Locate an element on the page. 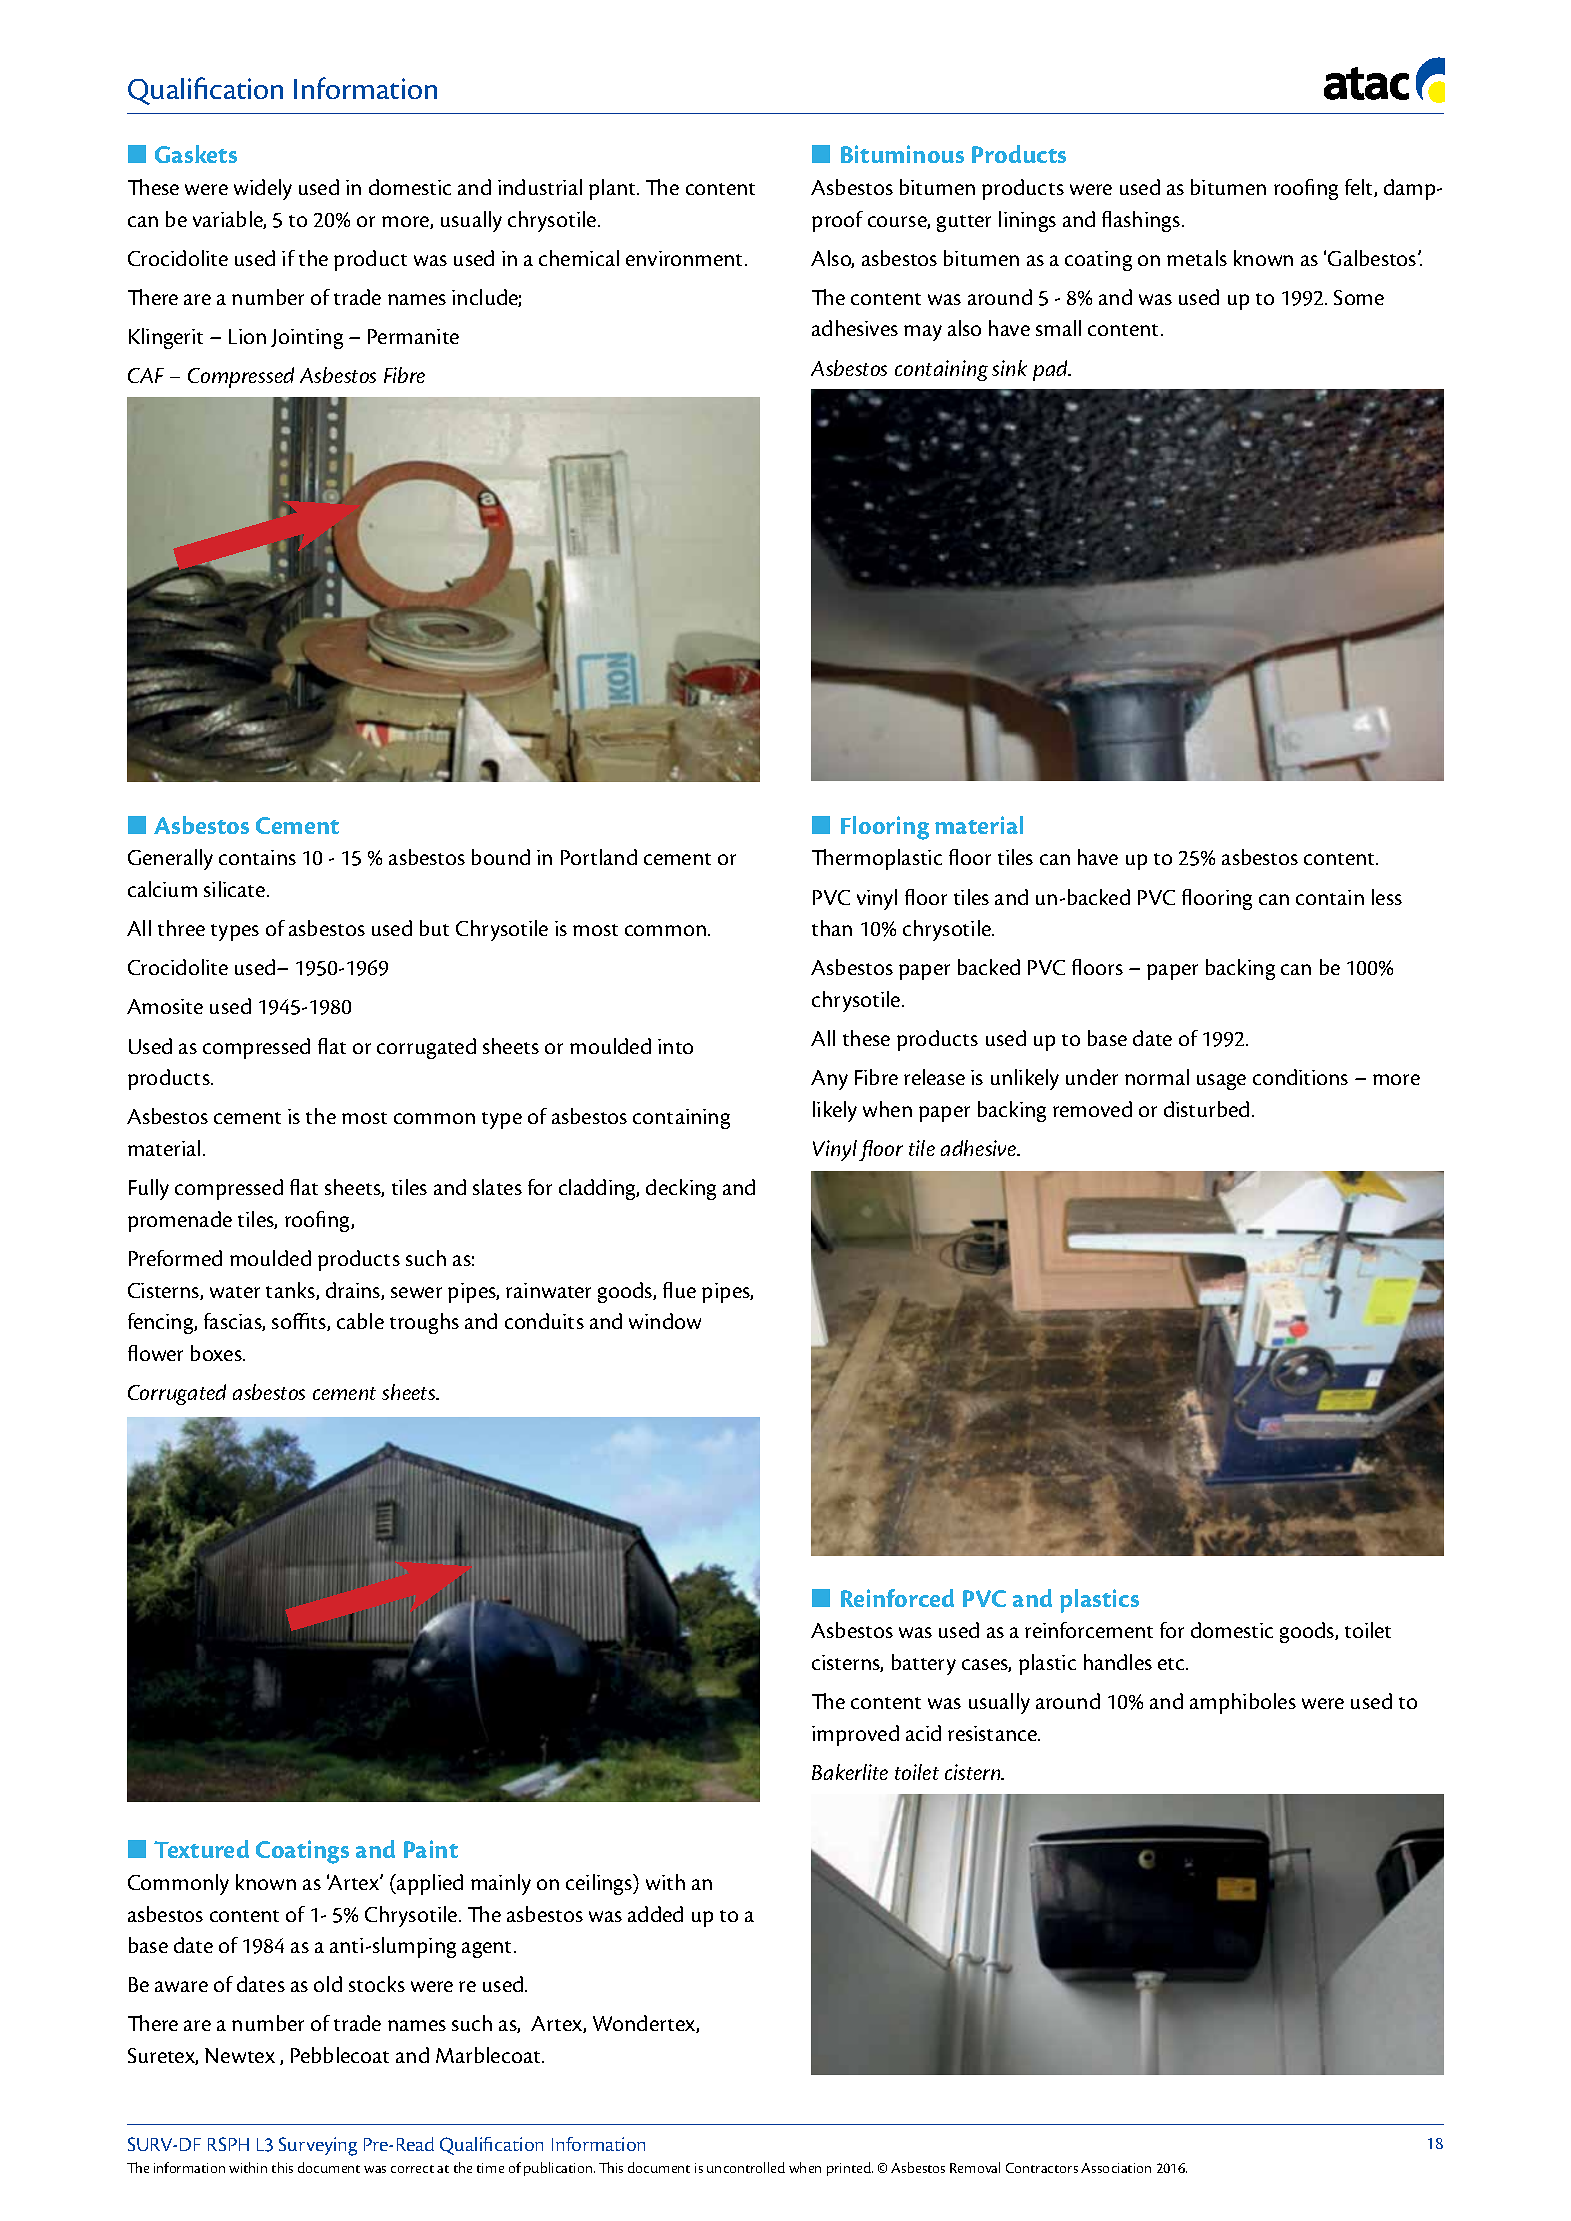 The image size is (1571, 2221). decking is located at coordinates (681, 1189).
